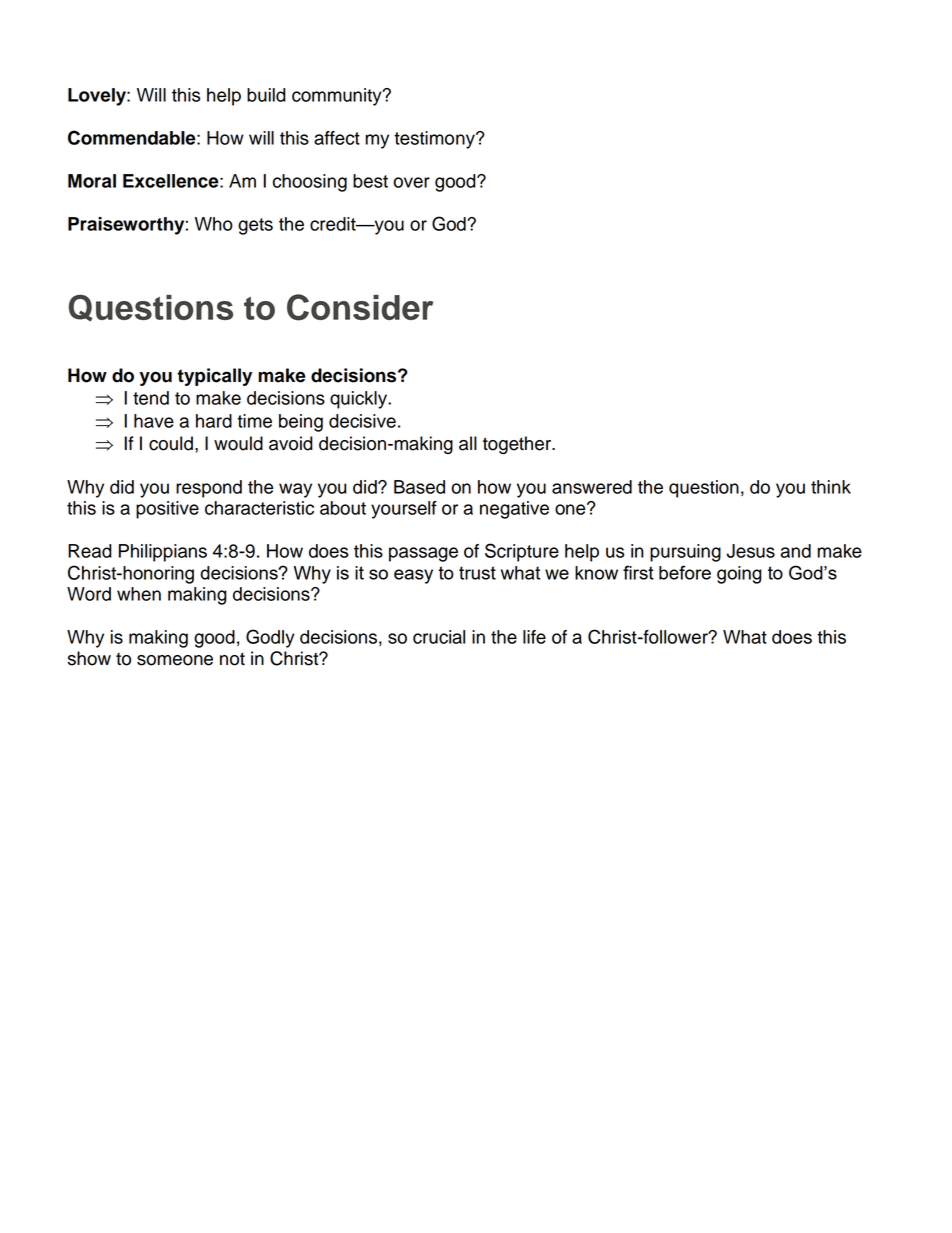  I want to click on testimony, so click(435, 140).
